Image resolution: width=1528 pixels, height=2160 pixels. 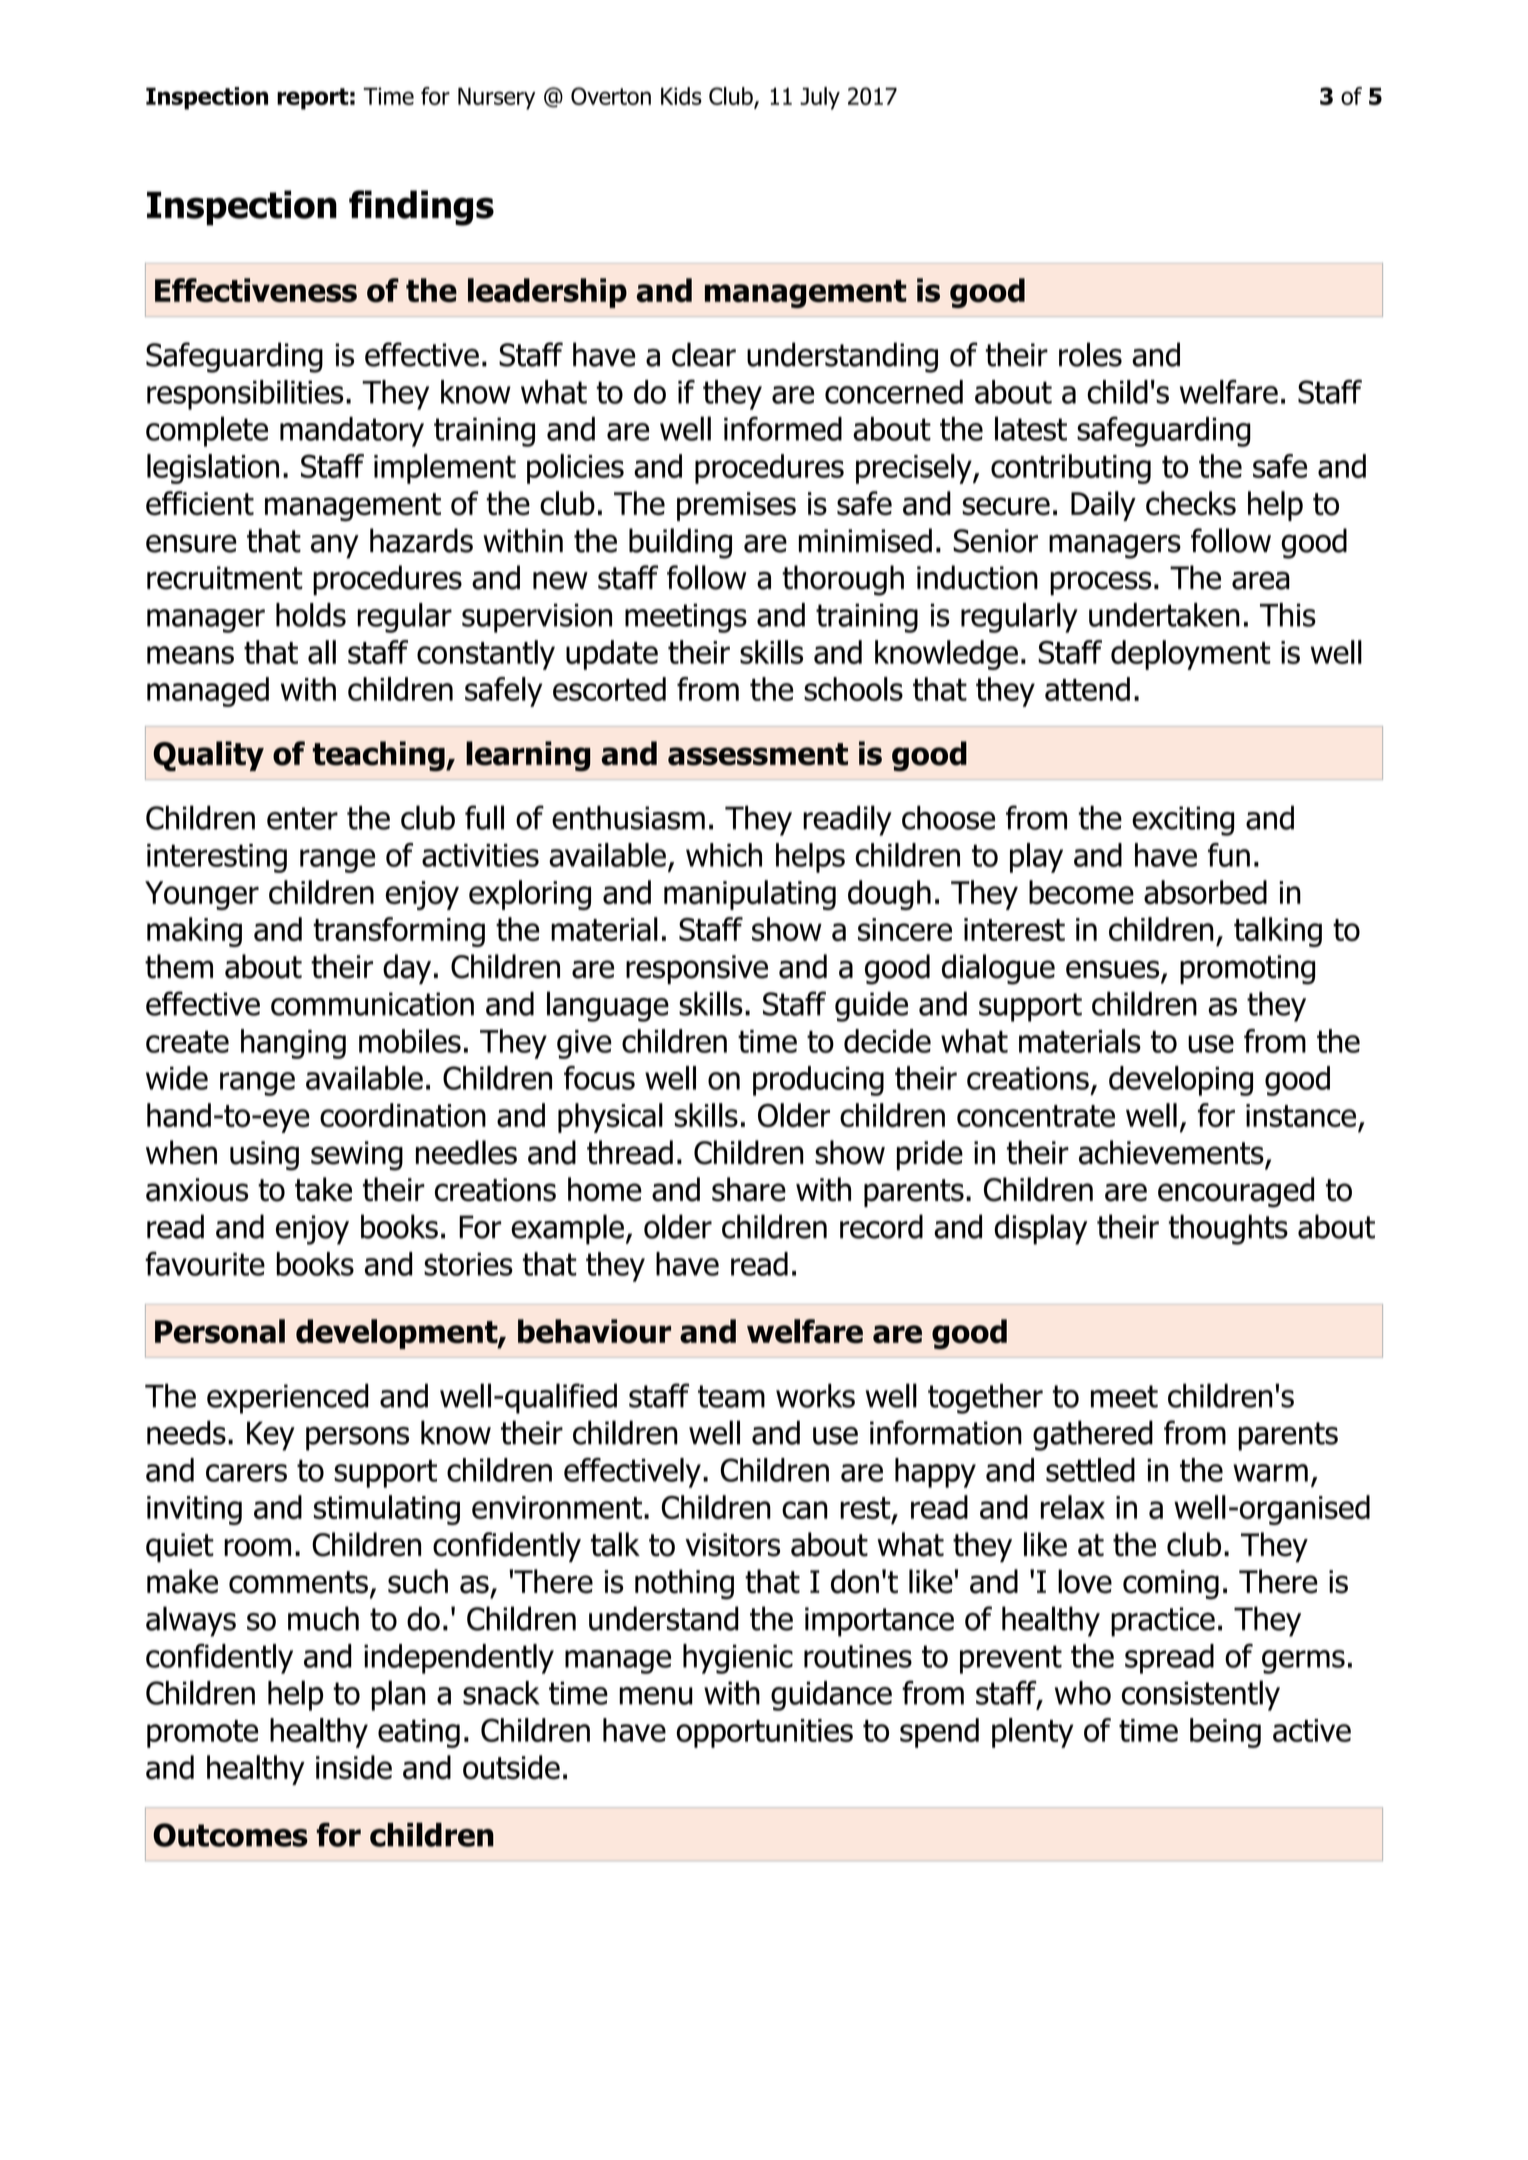 I want to click on opportunities, so click(x=764, y=1733).
